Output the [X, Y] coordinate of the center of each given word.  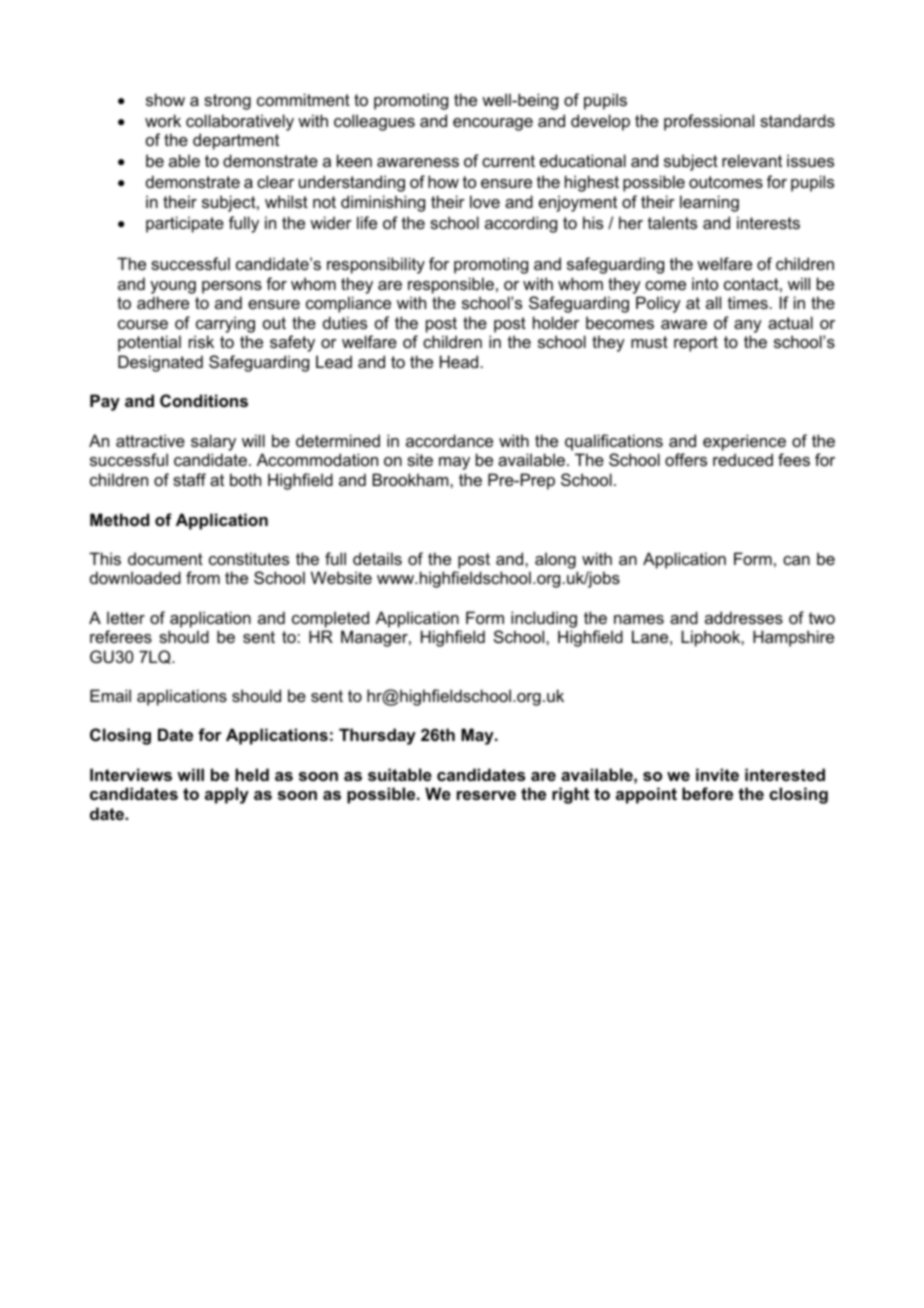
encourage [493, 124]
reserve [486, 795]
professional [709, 122]
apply [227, 795]
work [163, 120]
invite [717, 774]
